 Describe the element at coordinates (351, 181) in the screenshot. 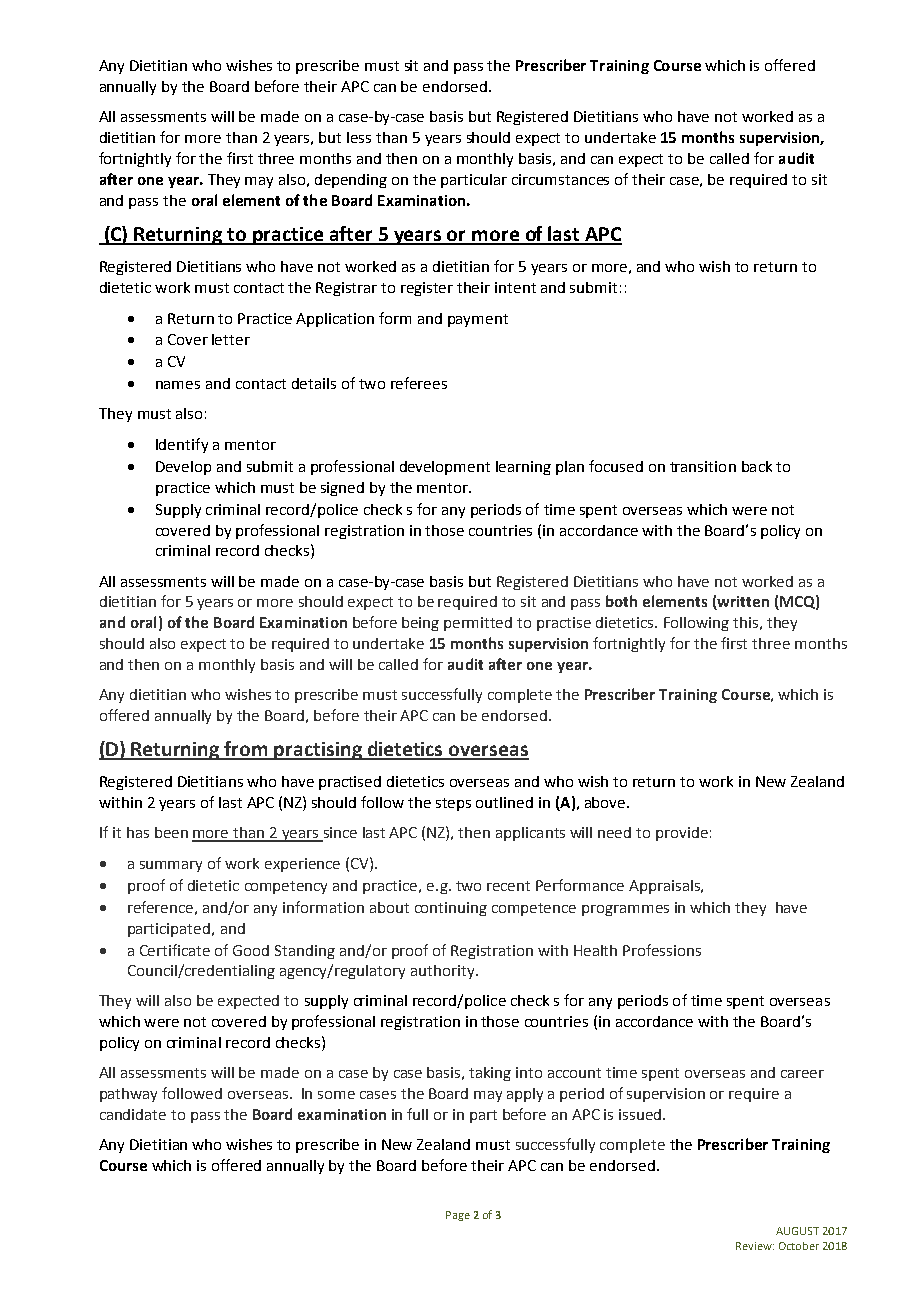

I see `depending` at that location.
